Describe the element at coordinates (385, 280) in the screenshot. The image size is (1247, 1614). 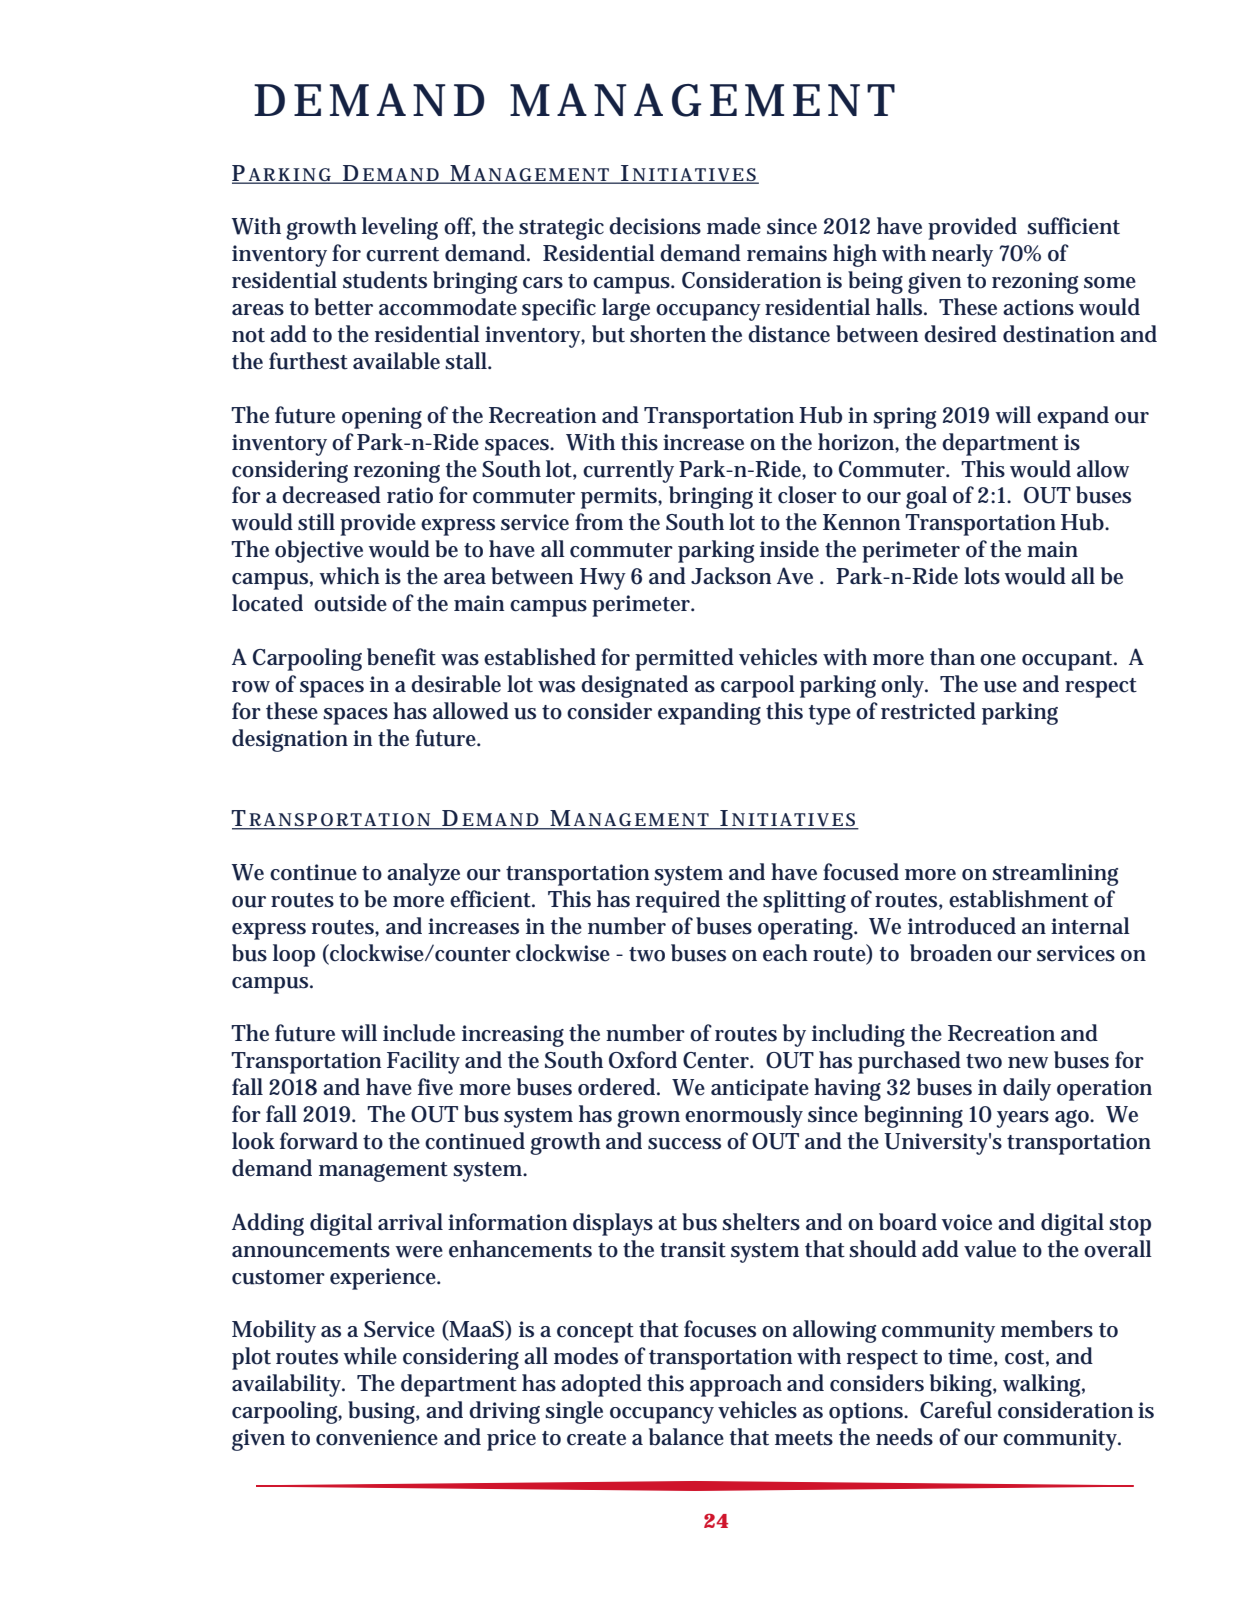
I see `students` at that location.
